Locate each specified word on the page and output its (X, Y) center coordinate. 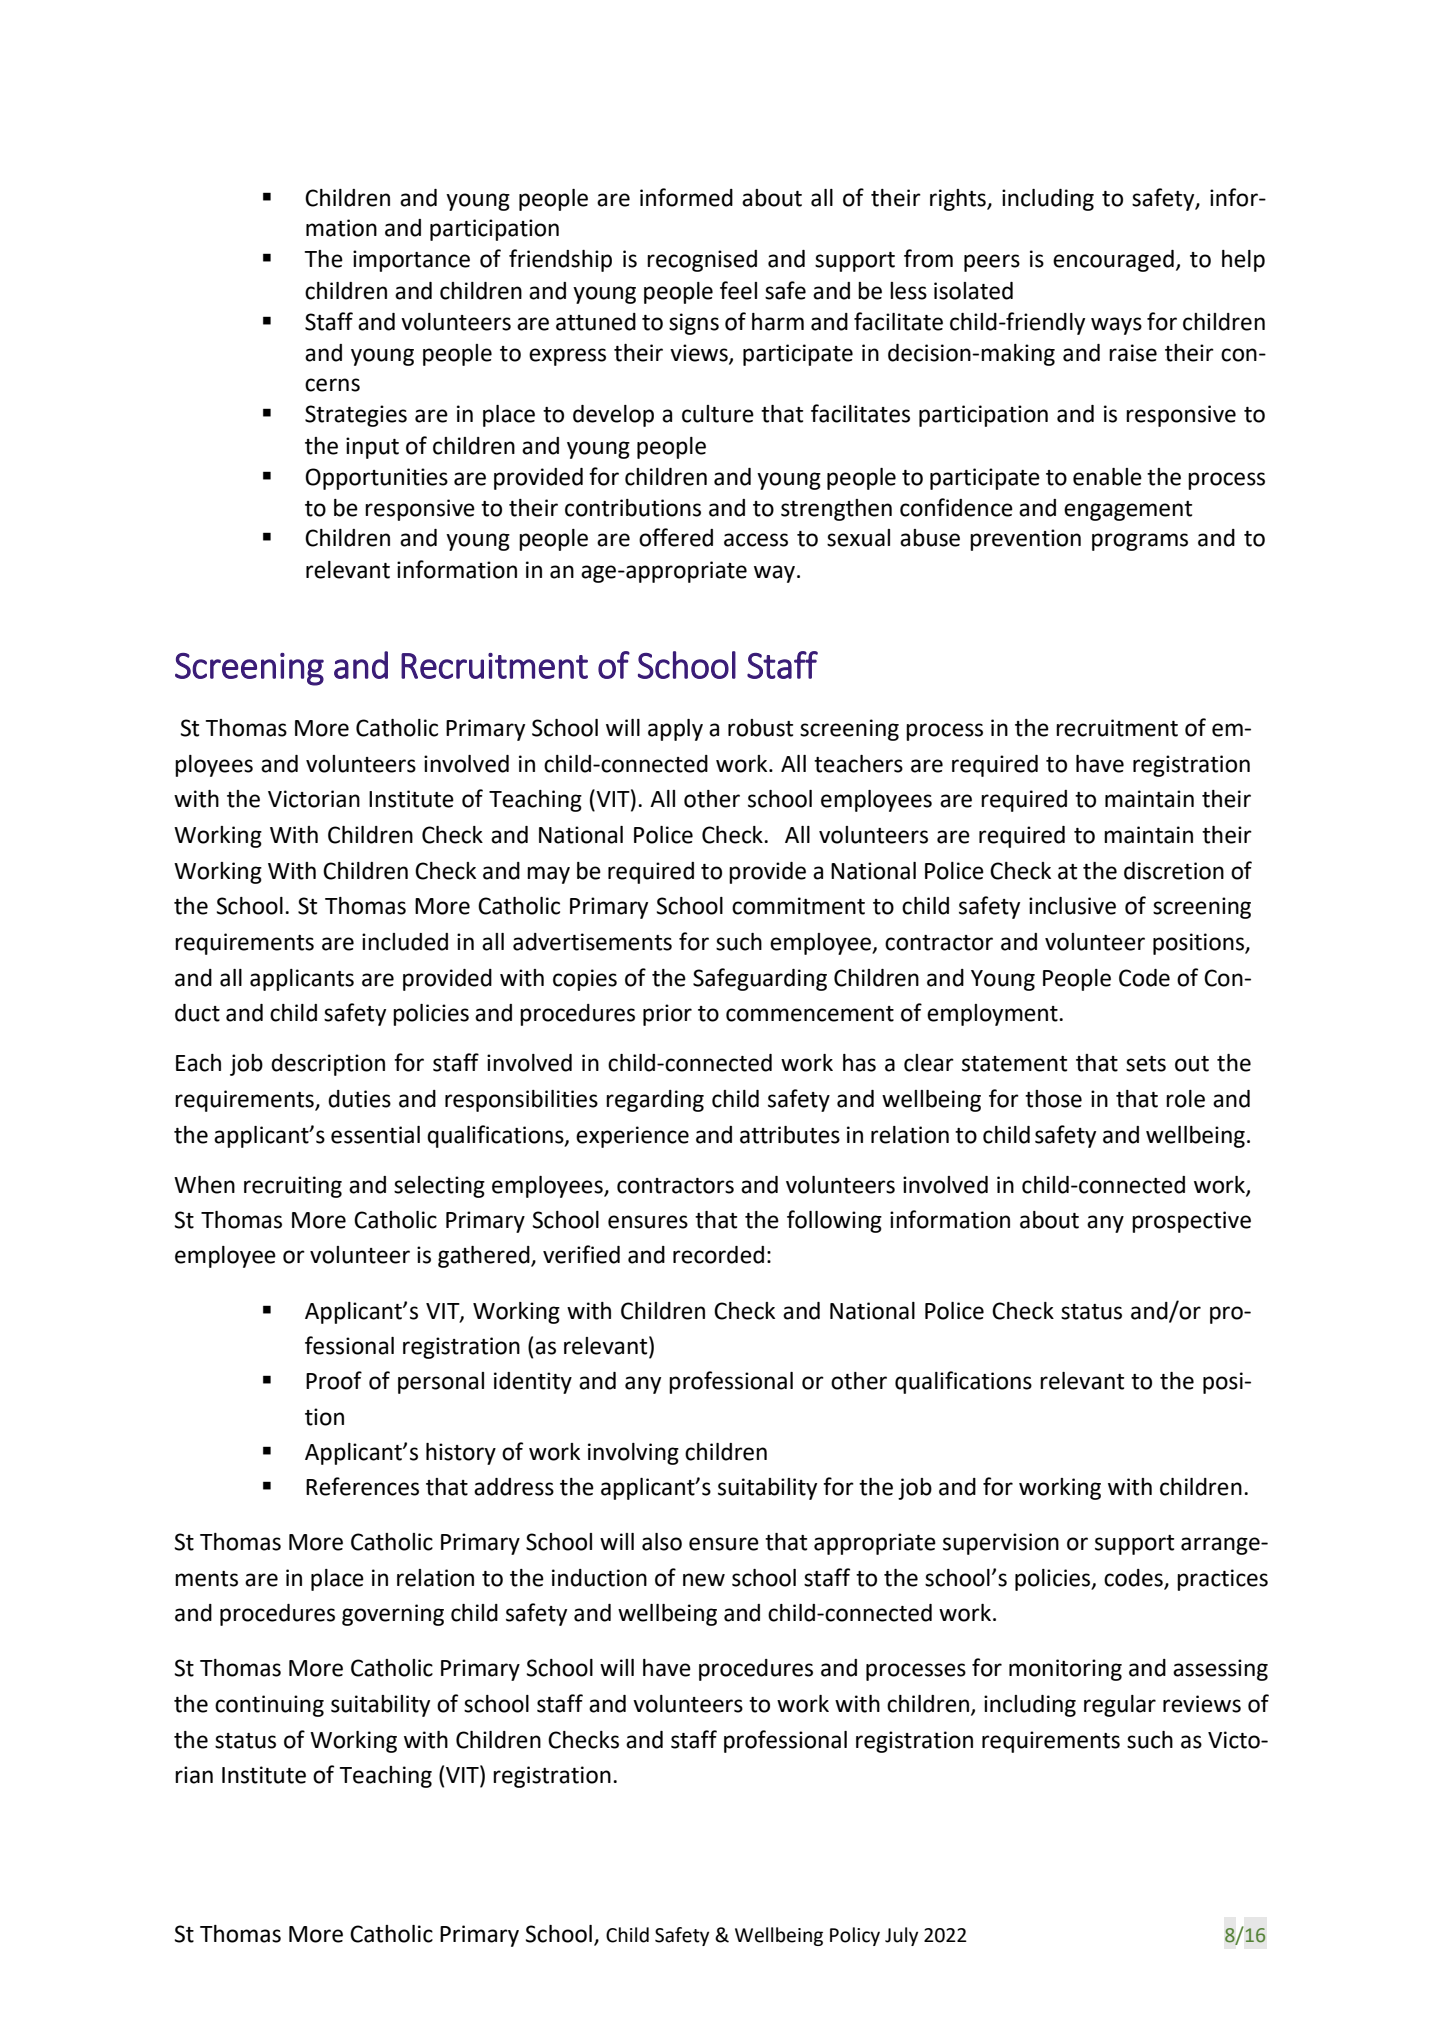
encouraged (1113, 261)
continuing (269, 1706)
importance (411, 261)
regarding (655, 1101)
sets (1146, 1064)
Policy (855, 1936)
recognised (702, 261)
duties (359, 1099)
